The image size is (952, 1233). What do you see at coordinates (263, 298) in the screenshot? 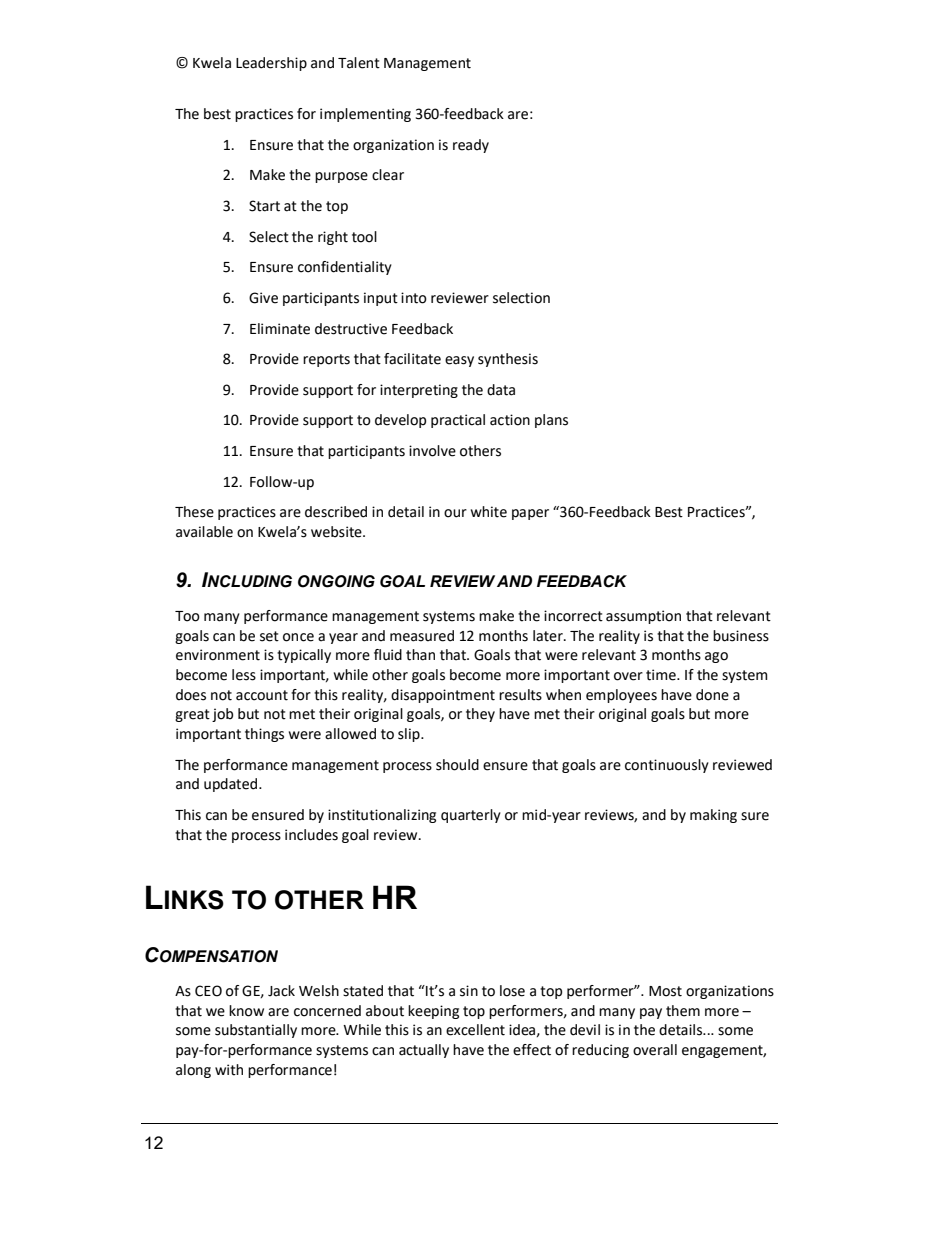
I see `Give` at bounding box center [263, 298].
